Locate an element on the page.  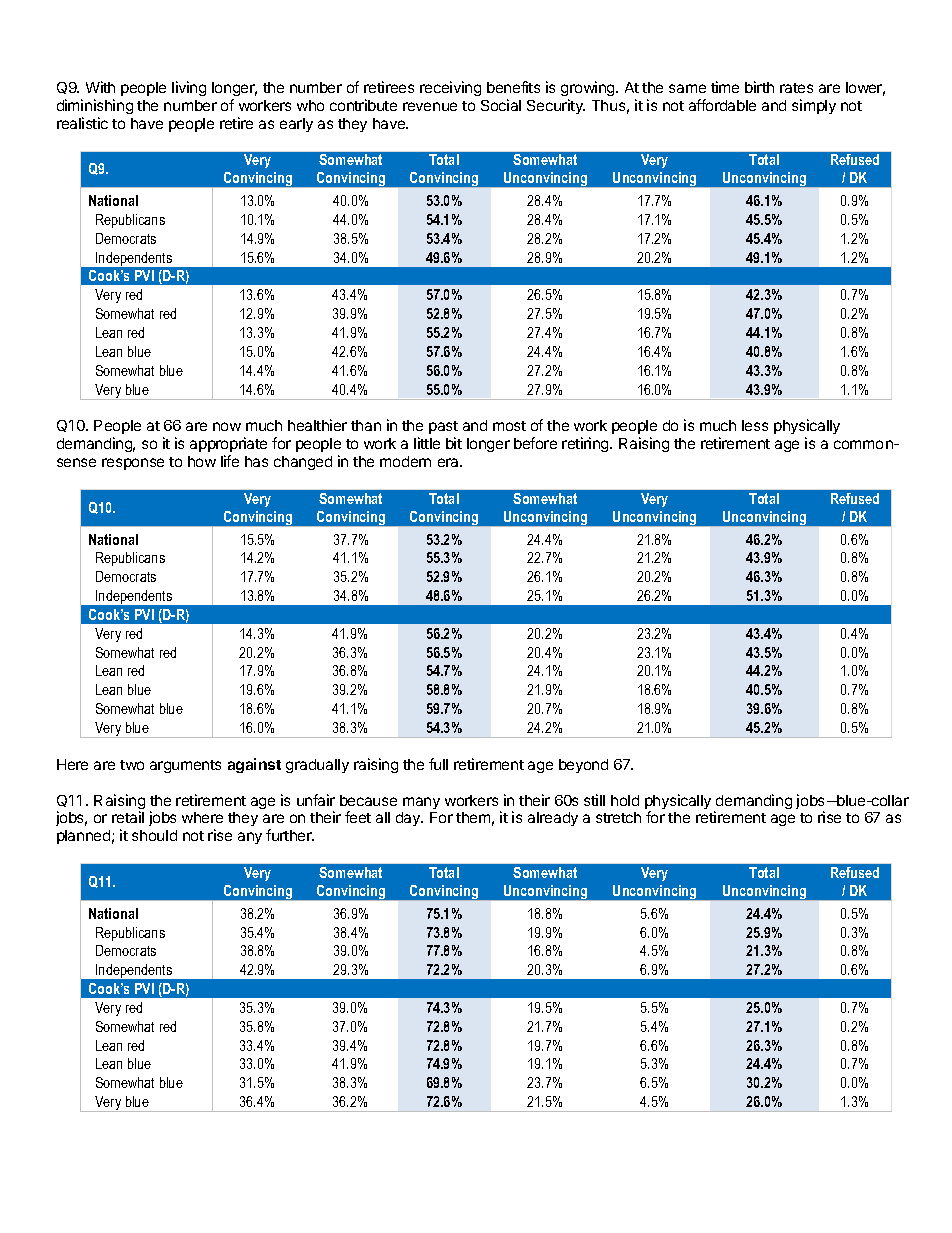
retail is located at coordinates (128, 817).
